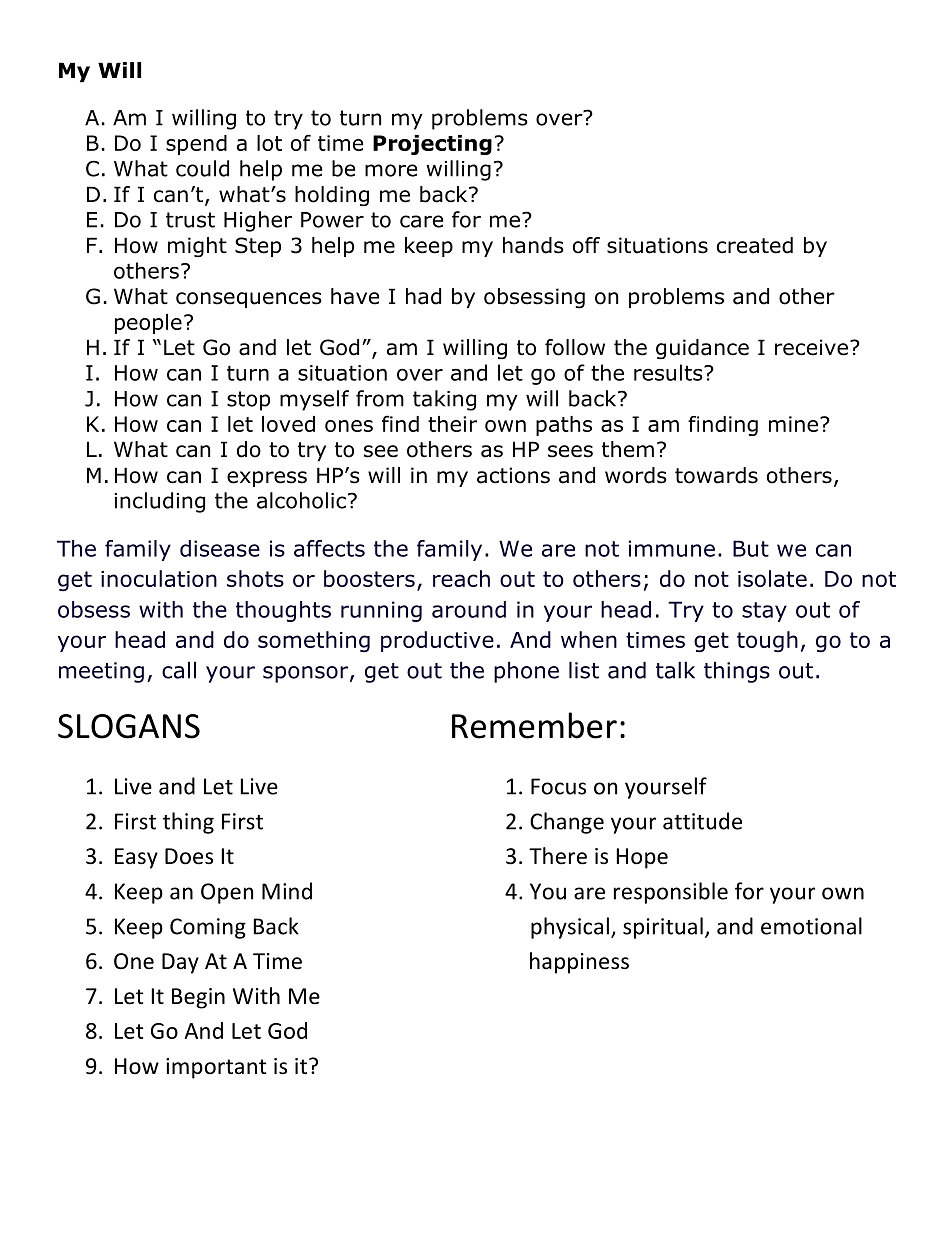  Describe the element at coordinates (469, 609) in the document. I see `around` at that location.
